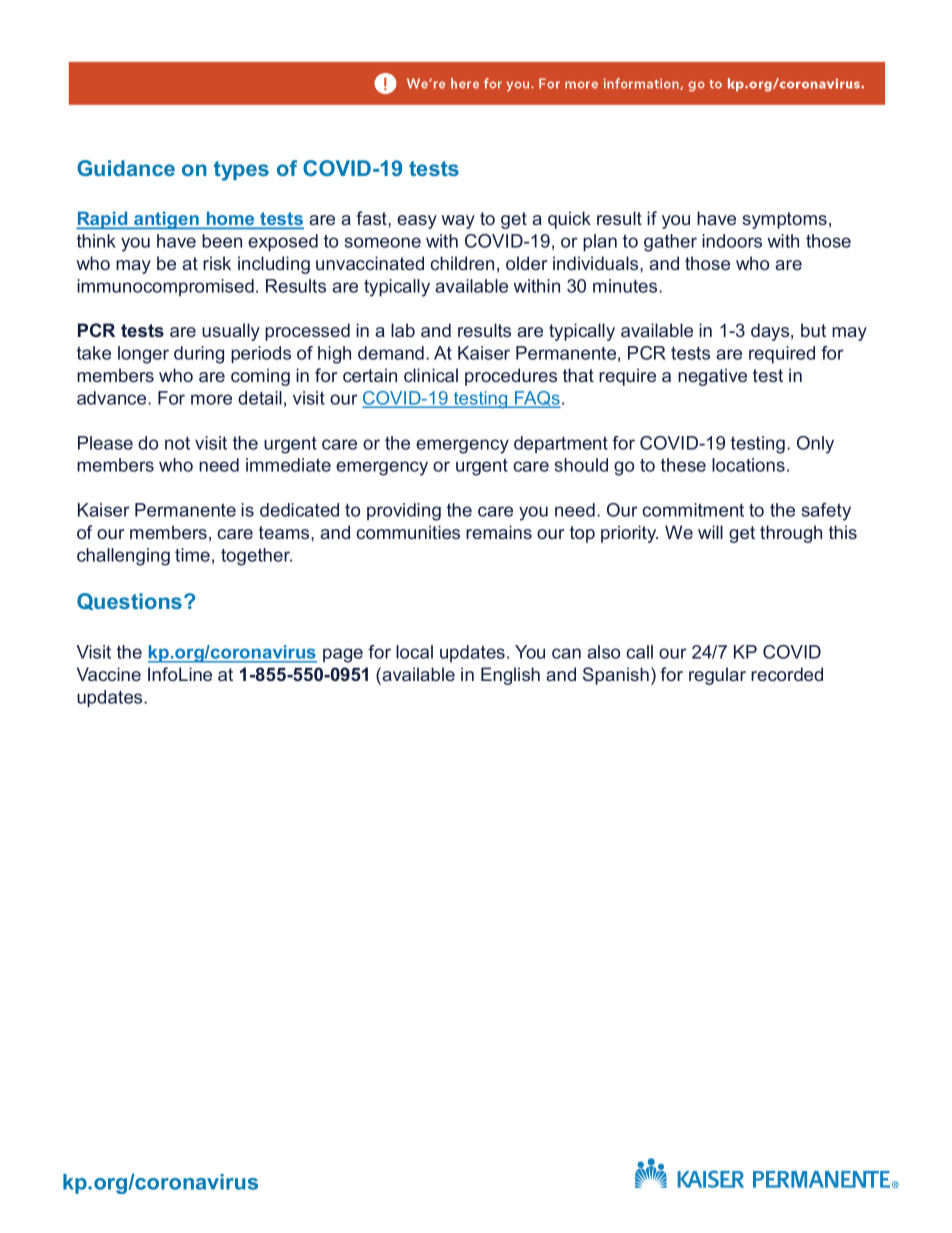 The image size is (952, 1233). What do you see at coordinates (784, 220) in the screenshot?
I see `symptoms` at bounding box center [784, 220].
